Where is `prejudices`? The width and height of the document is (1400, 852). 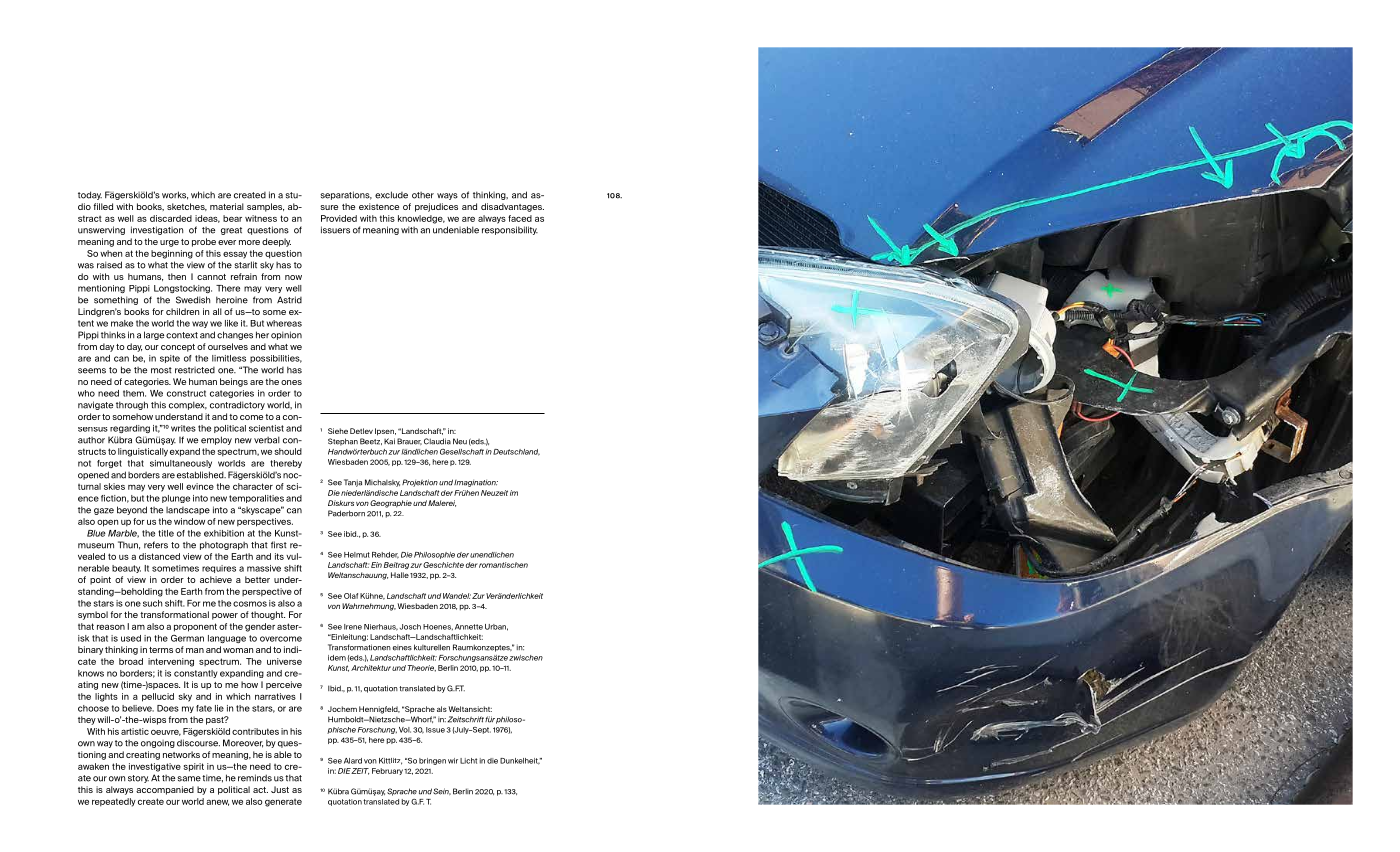
prejudices is located at coordinates (436, 207).
